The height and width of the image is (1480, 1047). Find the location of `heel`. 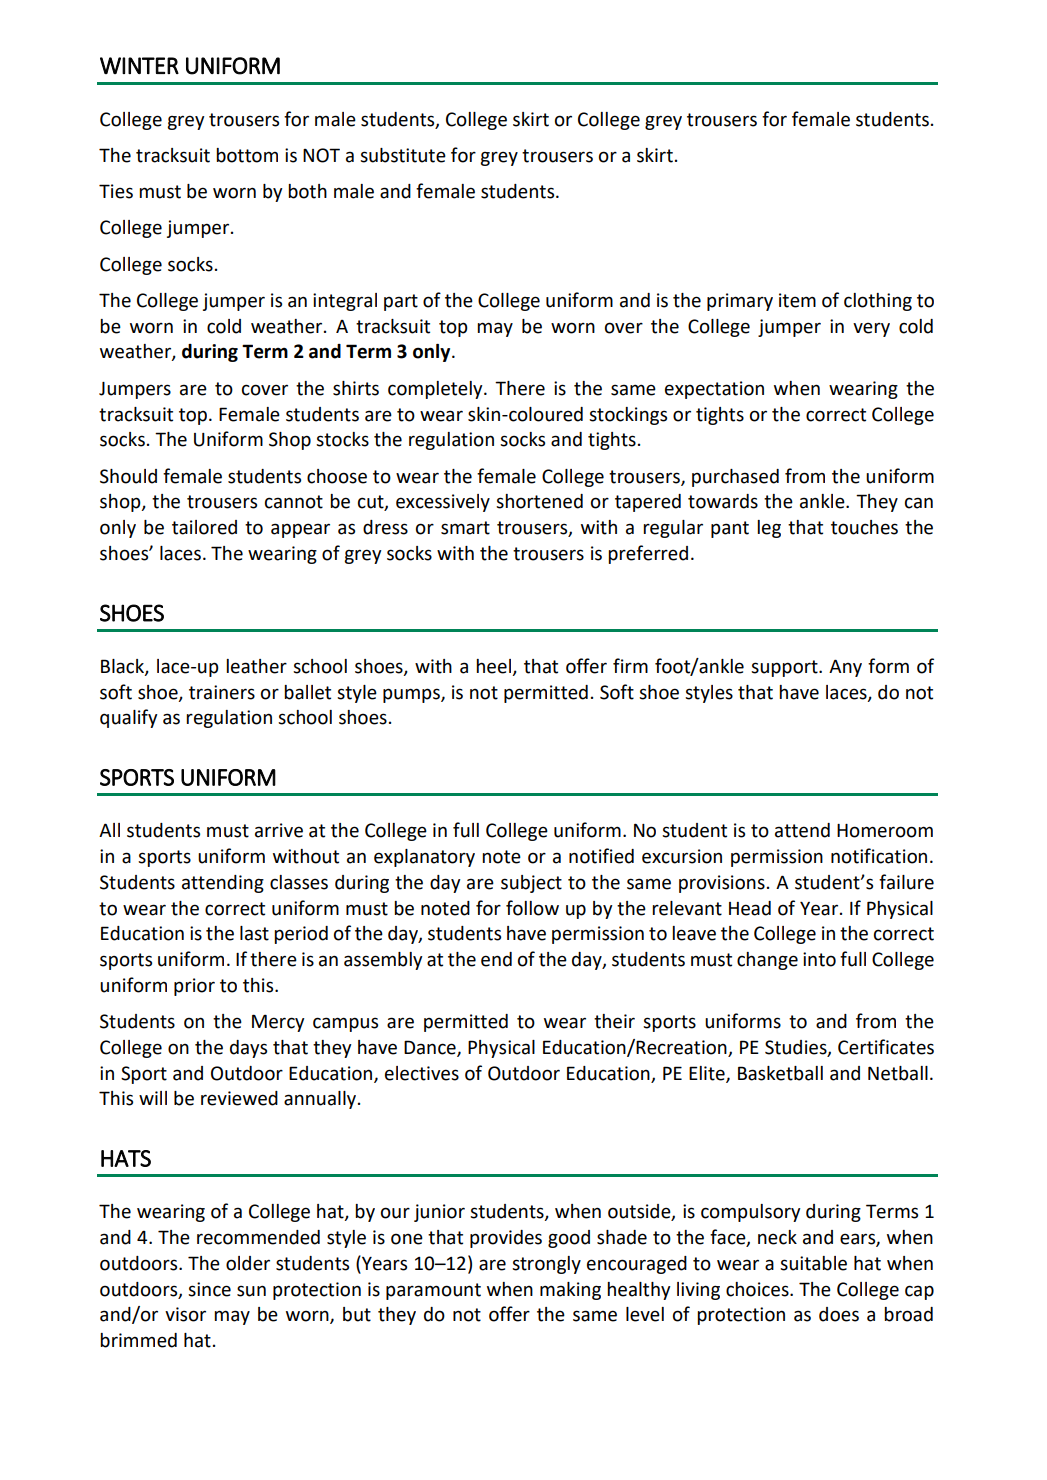

heel is located at coordinates (493, 666).
